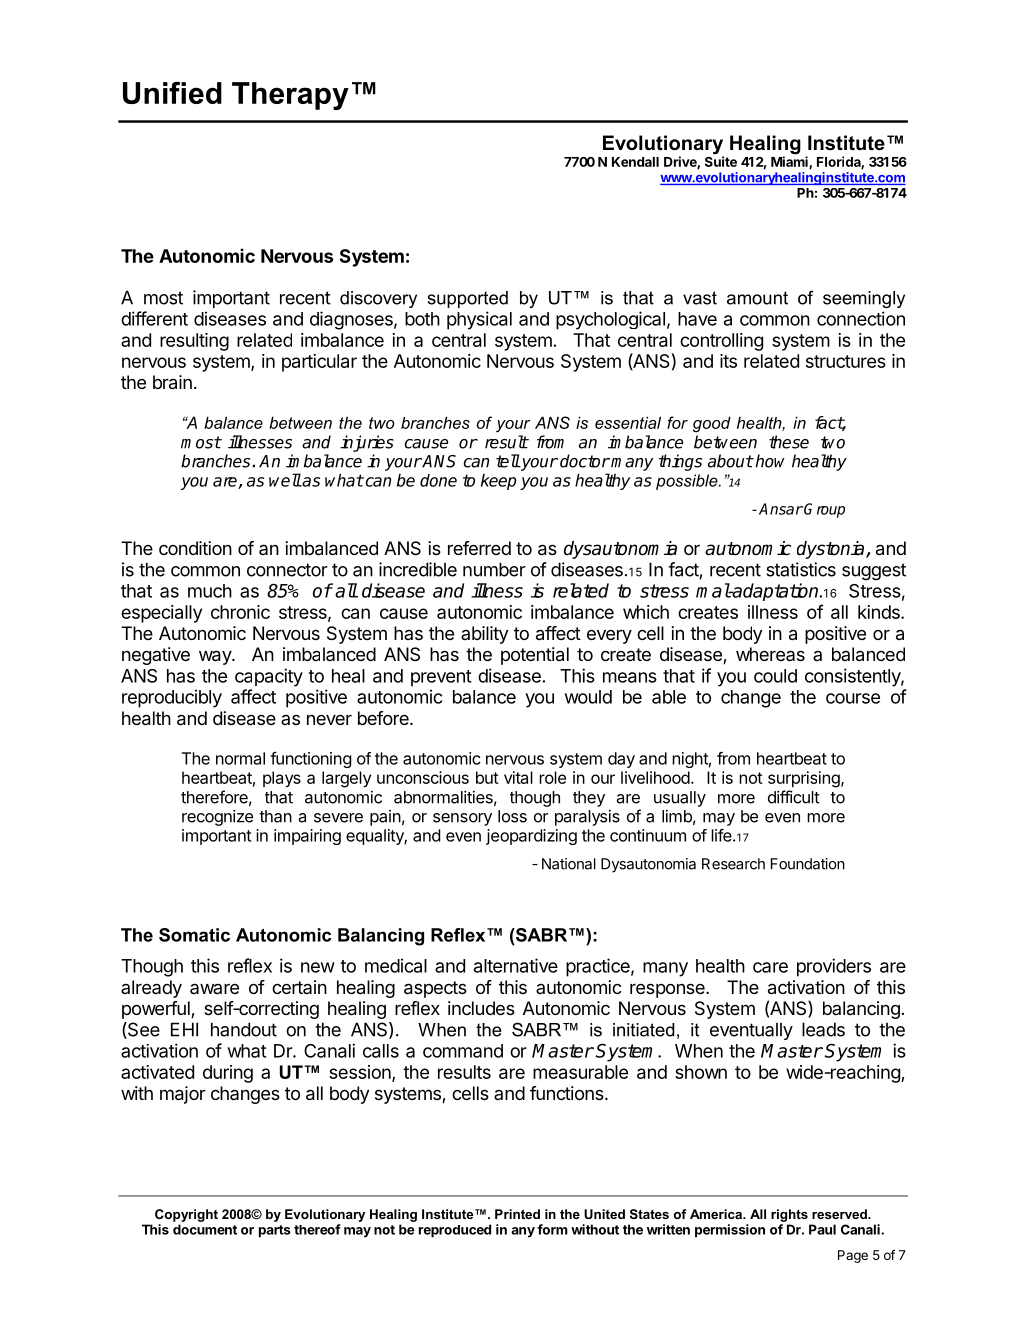 The height and width of the screenshot is (1328, 1026). I want to click on these, so click(789, 442).
